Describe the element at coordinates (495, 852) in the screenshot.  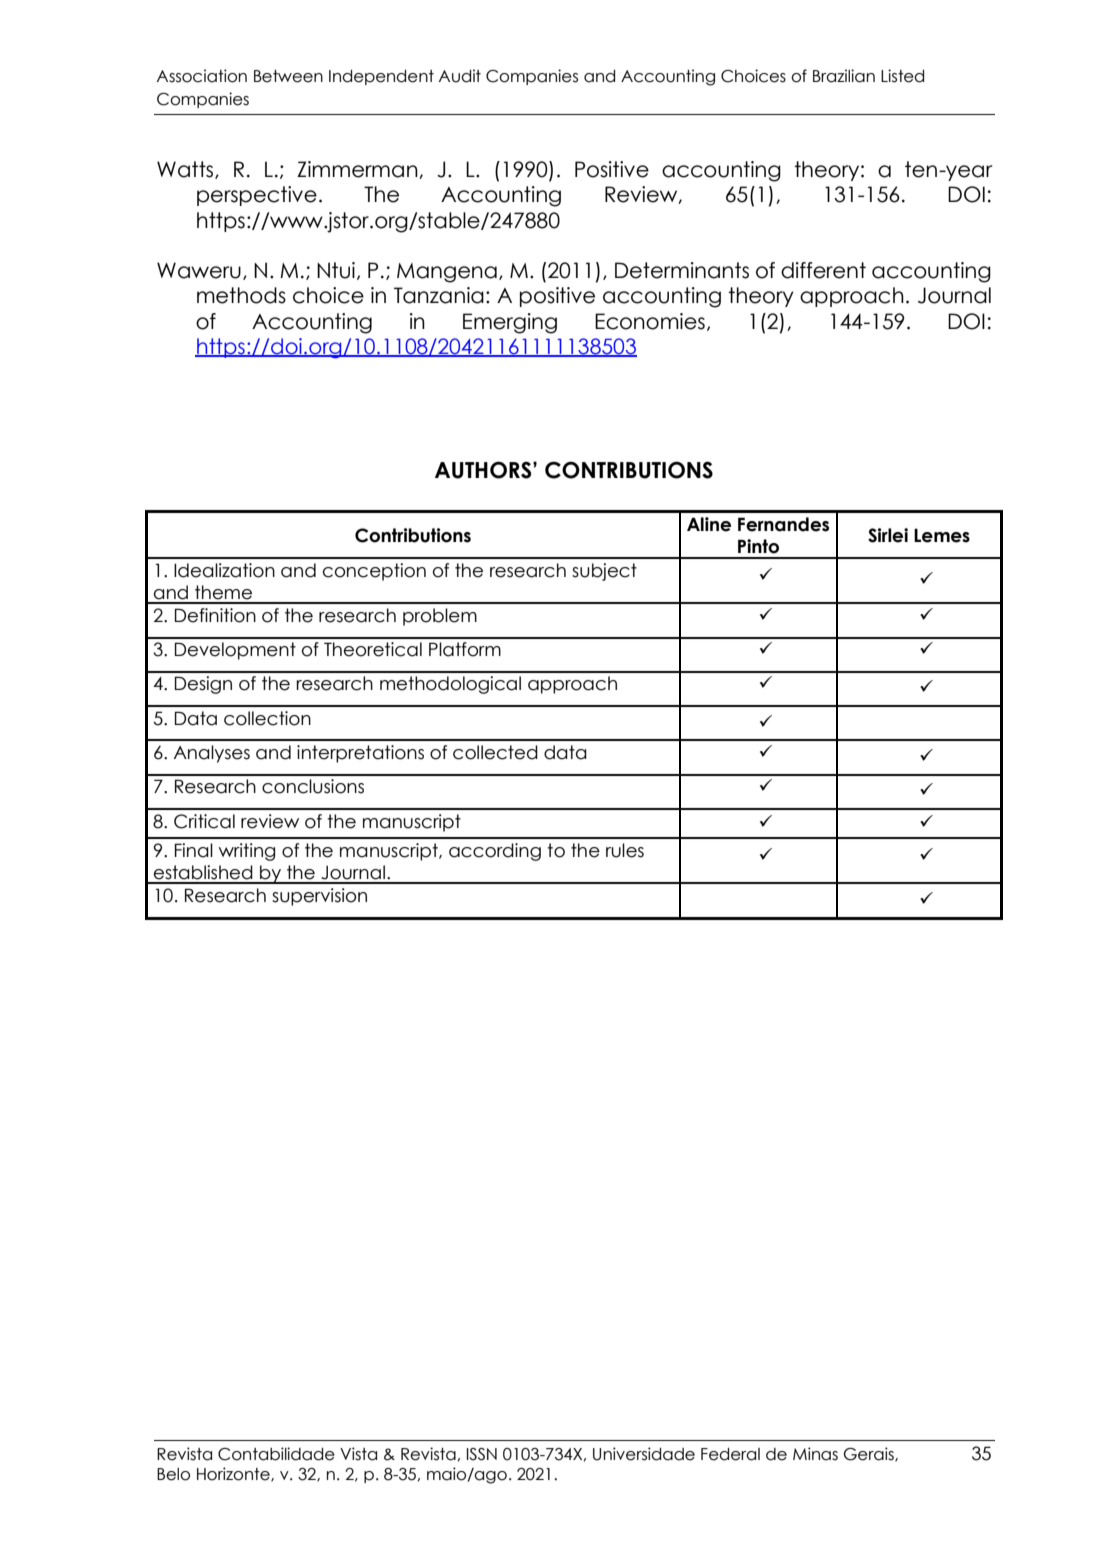
I see `according` at that location.
